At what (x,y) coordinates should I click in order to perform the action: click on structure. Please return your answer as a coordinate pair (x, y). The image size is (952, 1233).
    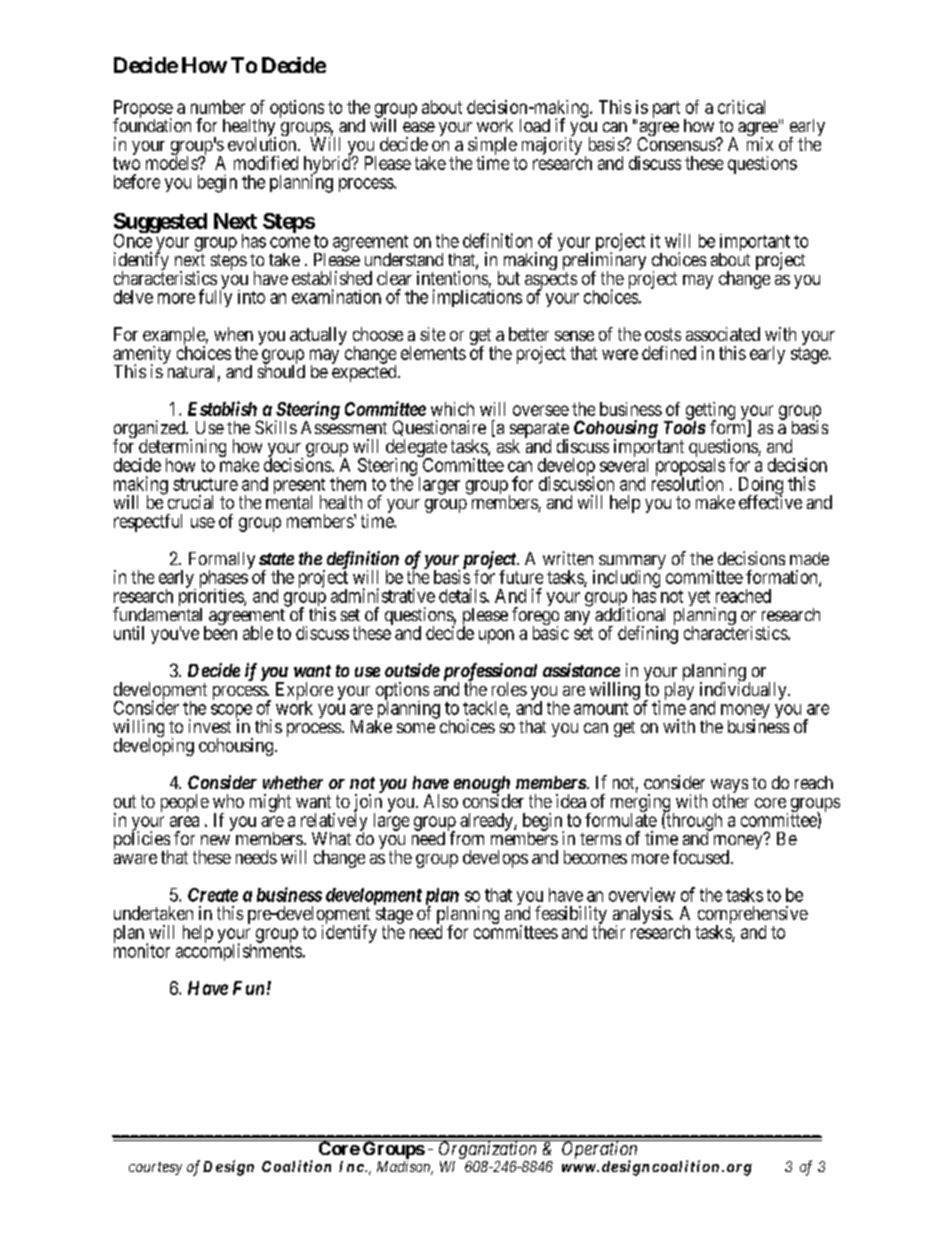
    Looking at the image, I should click on (205, 484).
